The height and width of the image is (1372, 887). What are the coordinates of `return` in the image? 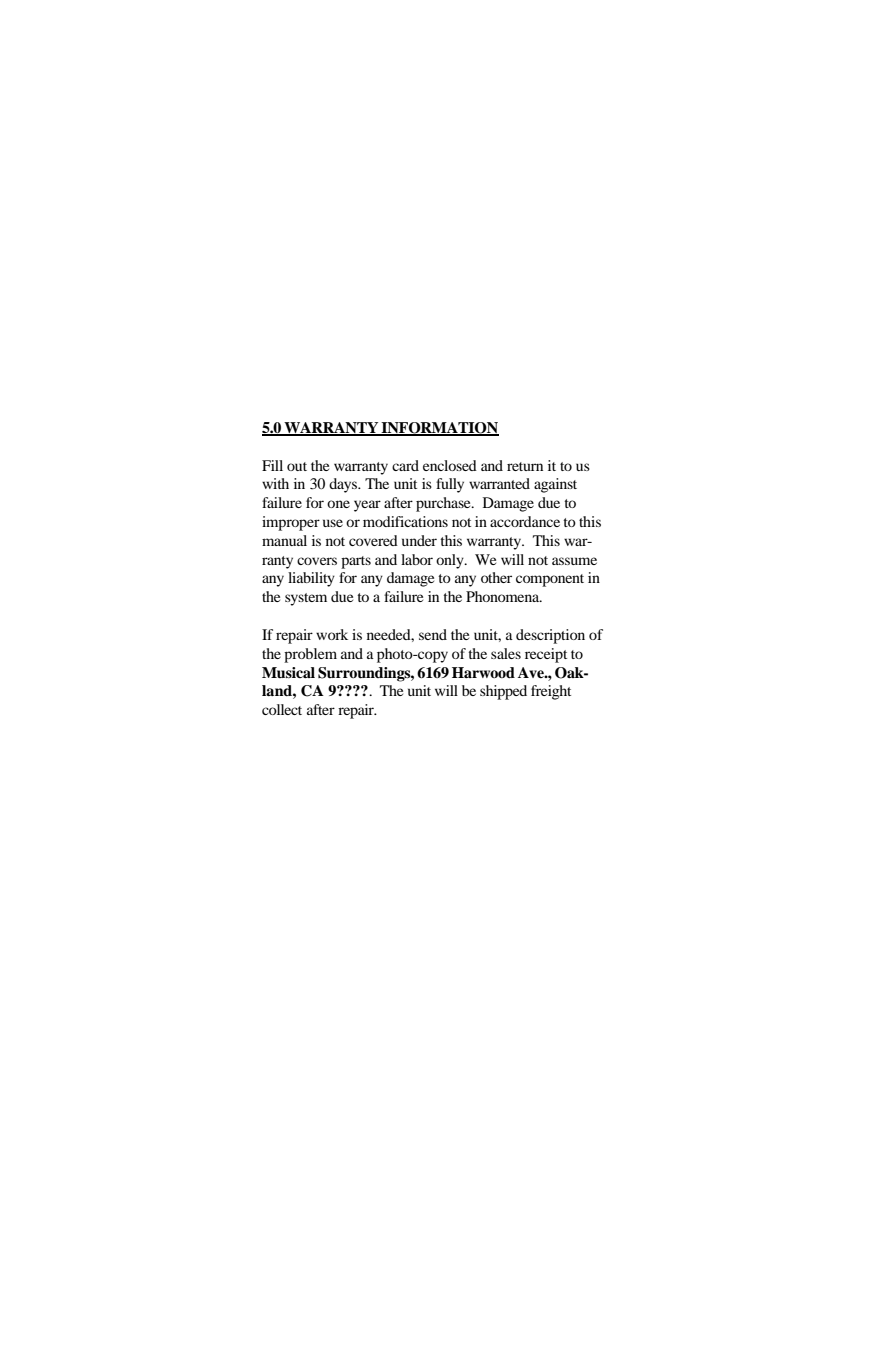 It's located at (525, 466).
